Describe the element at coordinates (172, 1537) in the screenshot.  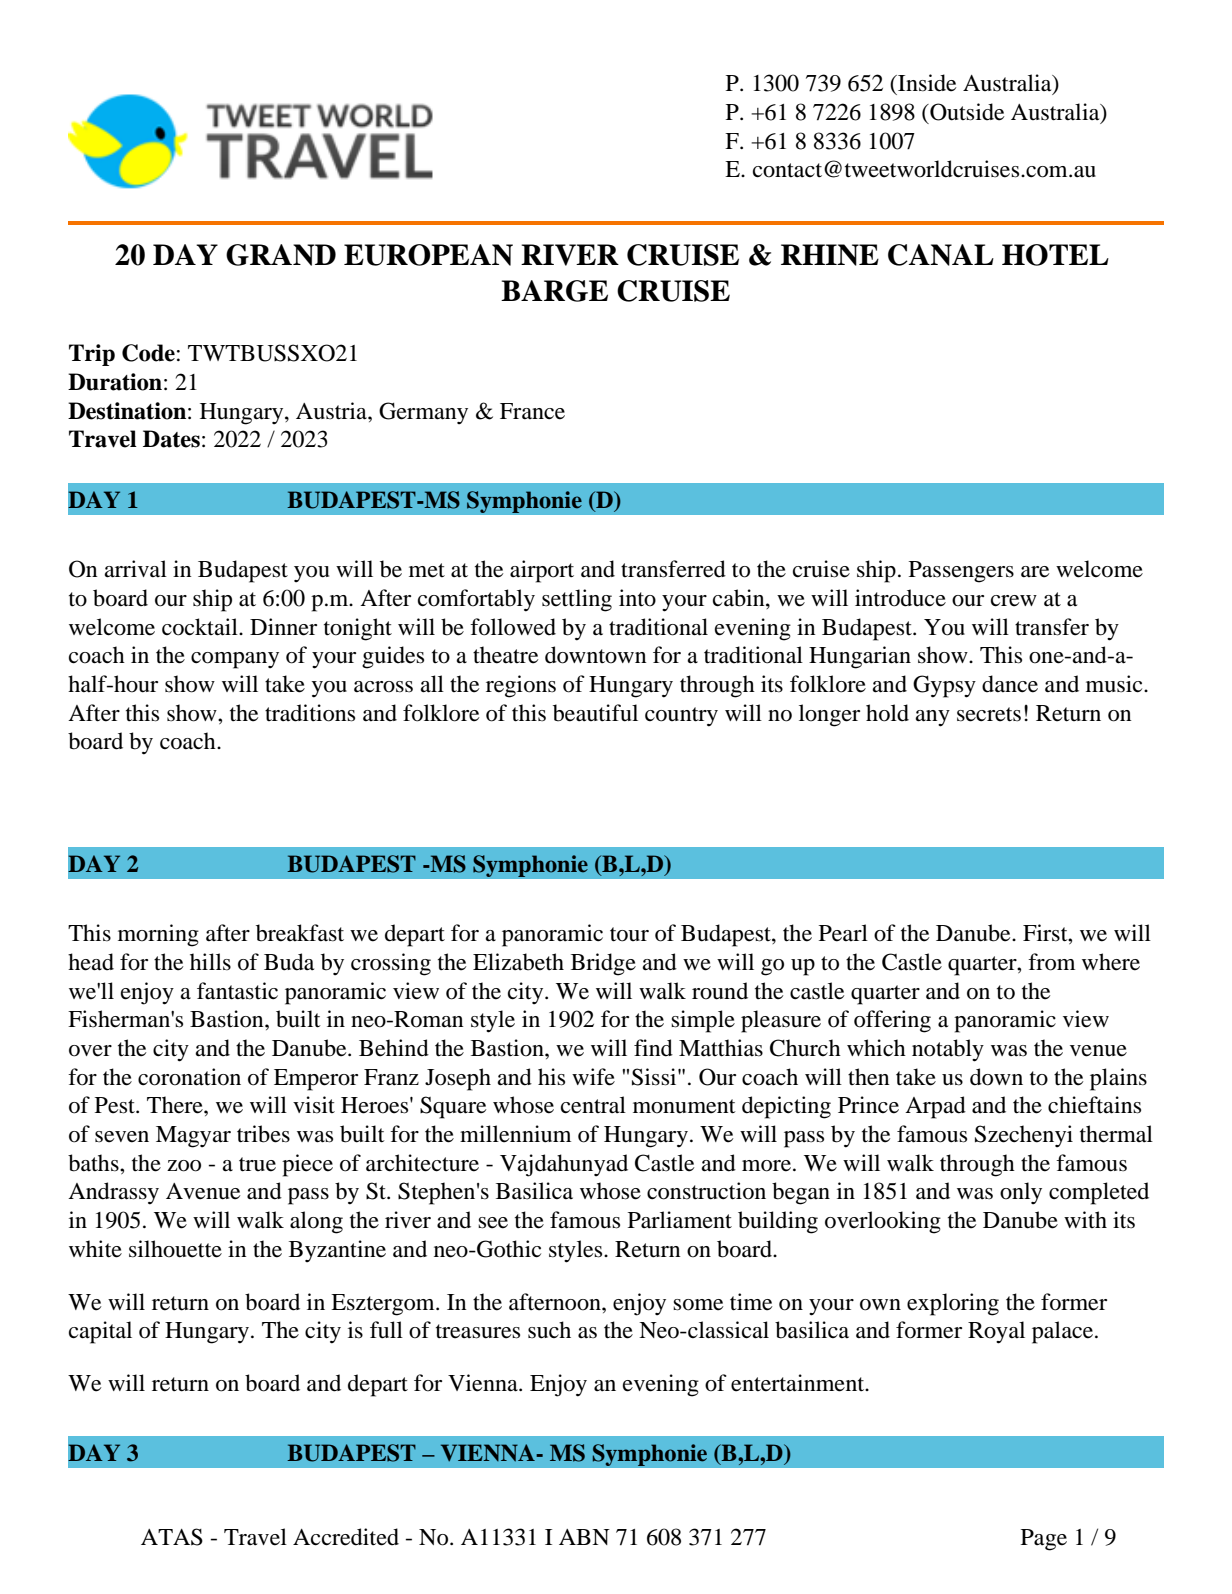
I see `ATAS` at that location.
